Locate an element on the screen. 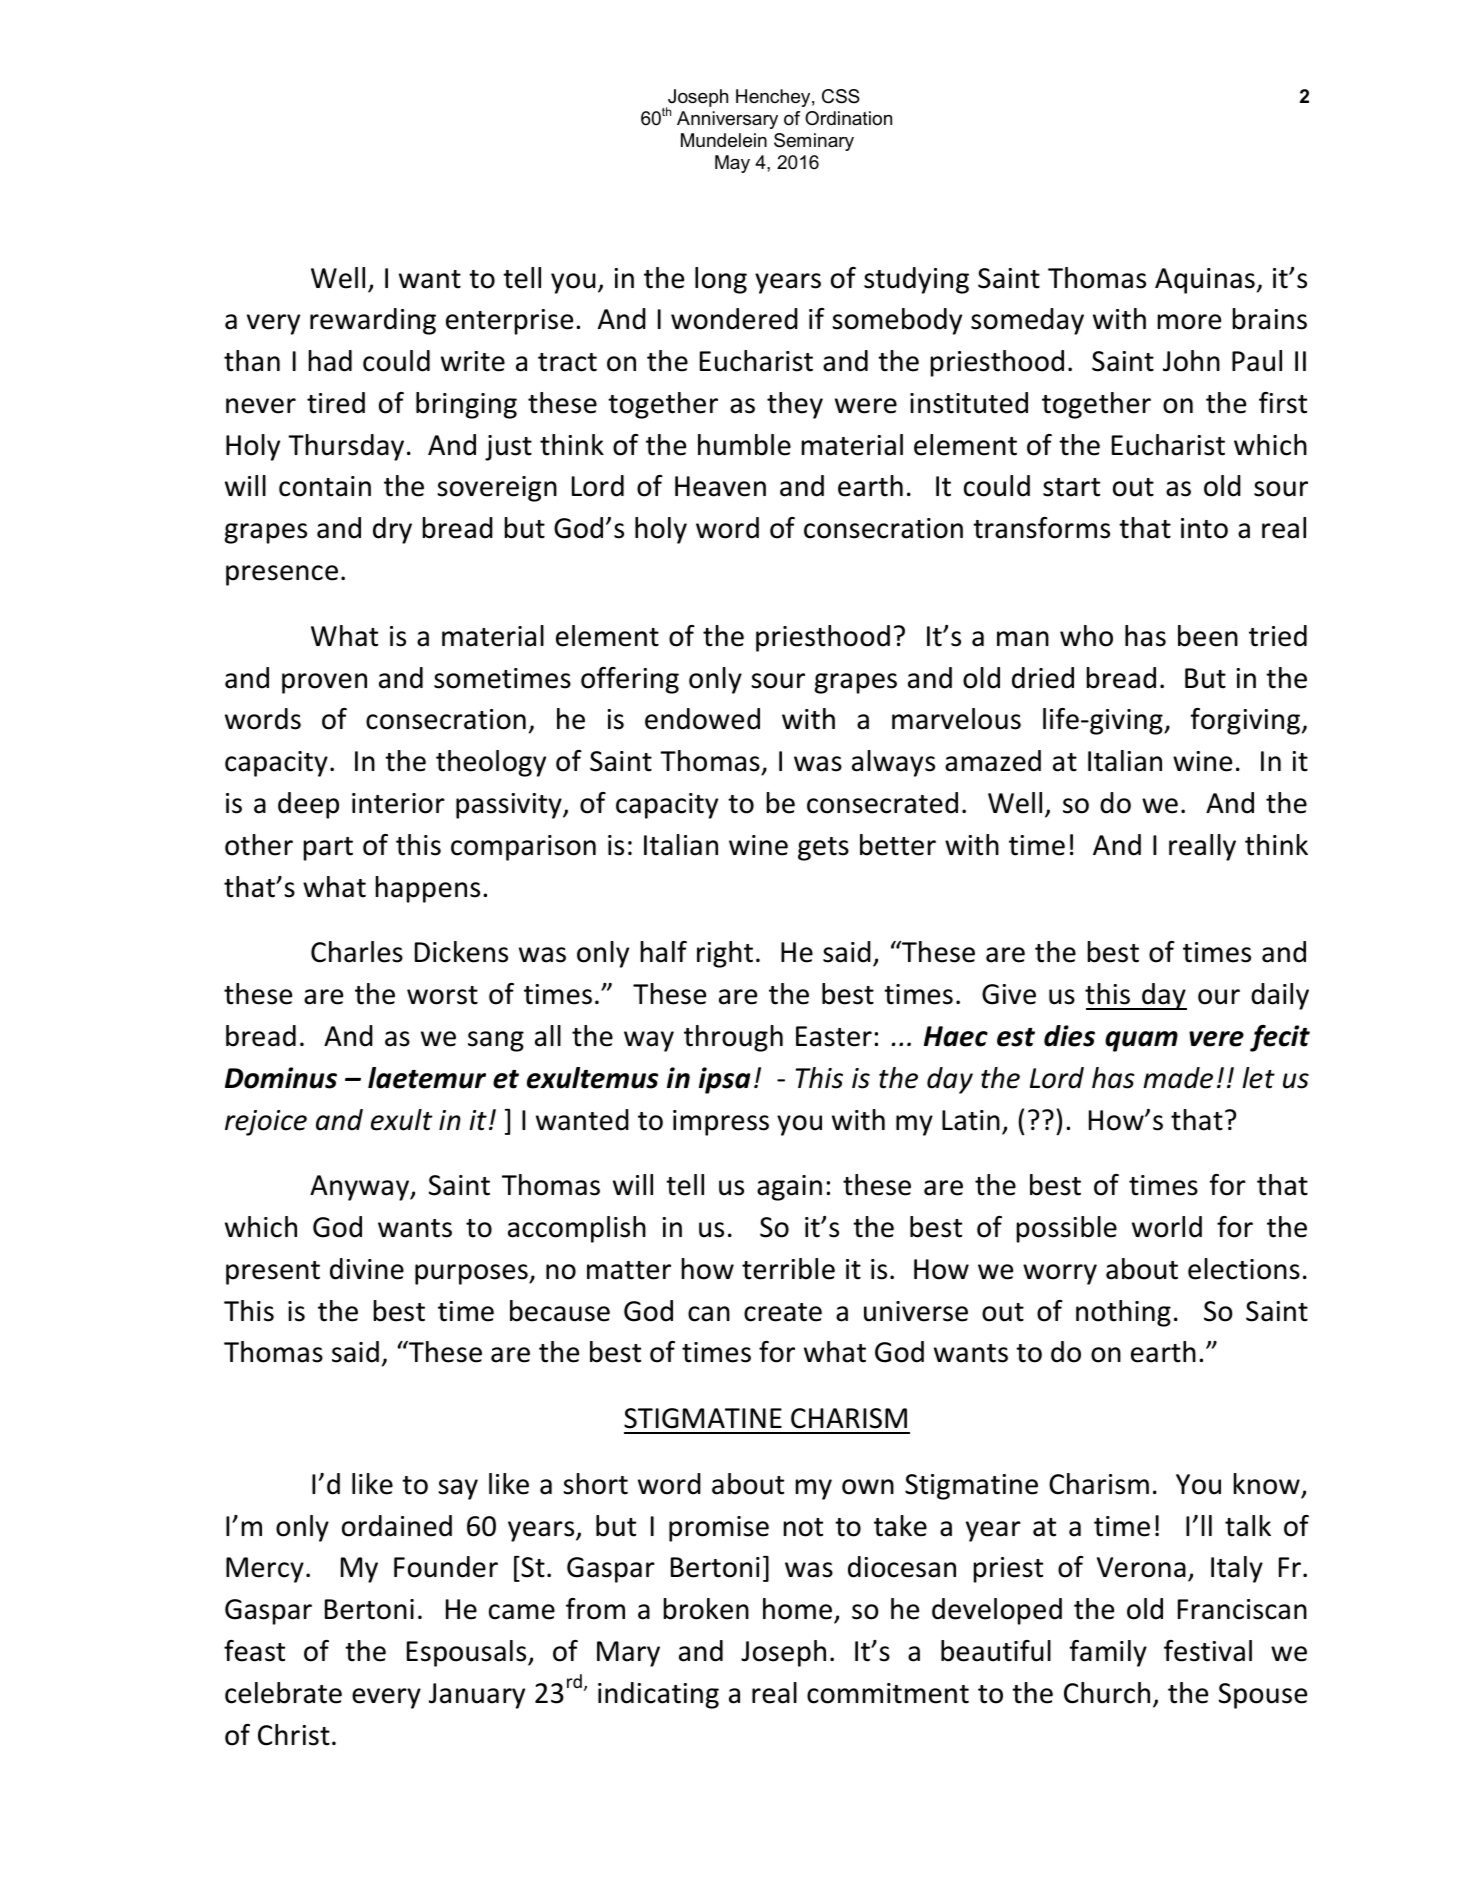 This screenshot has width=1465, height=1896. made is located at coordinates (1178, 1078).
